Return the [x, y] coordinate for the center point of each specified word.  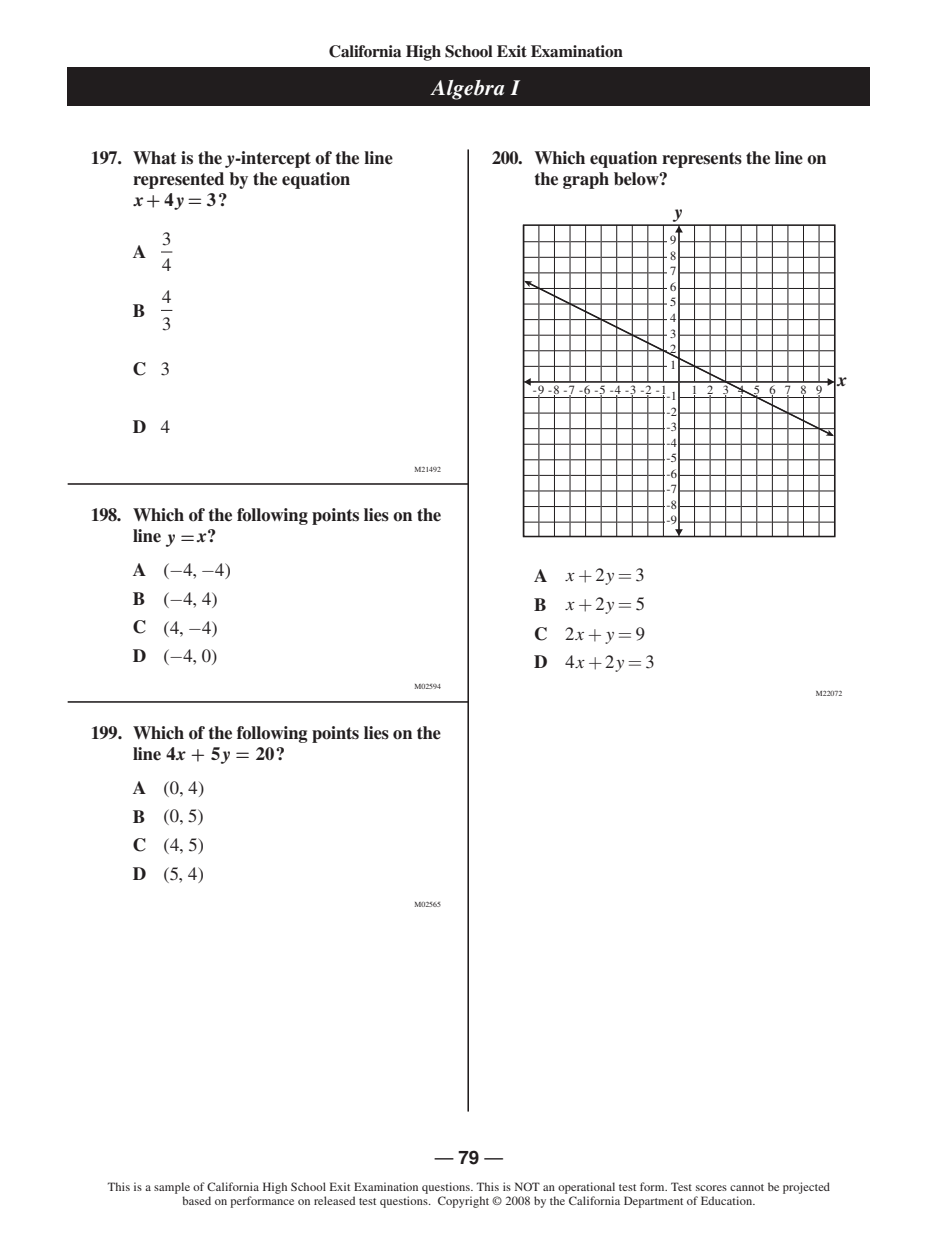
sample [172, 1189]
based [196, 1200]
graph [586, 180]
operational [586, 1189]
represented [178, 180]
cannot [747, 1187]
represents [702, 160]
